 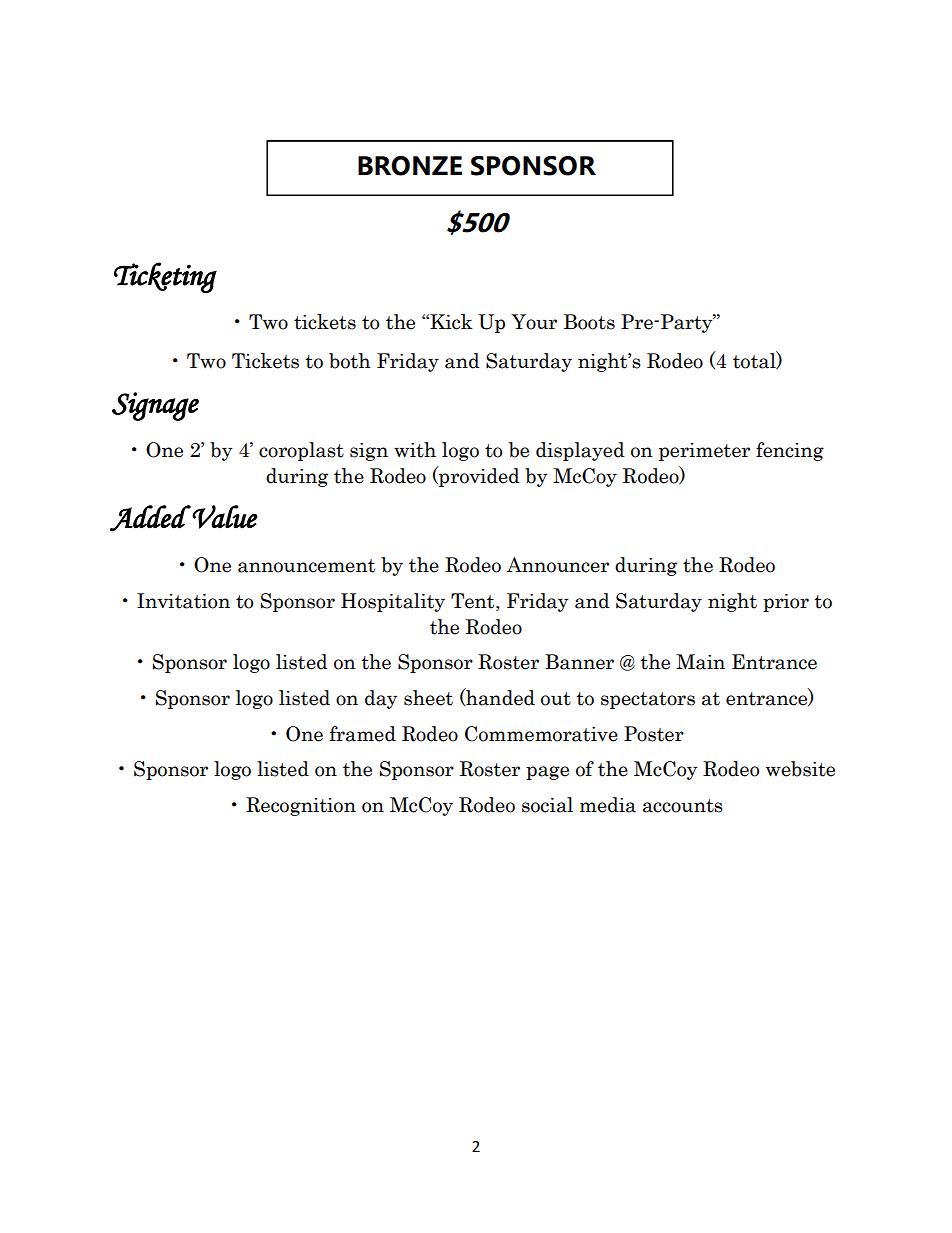 I want to click on Recognition, so click(x=301, y=806).
